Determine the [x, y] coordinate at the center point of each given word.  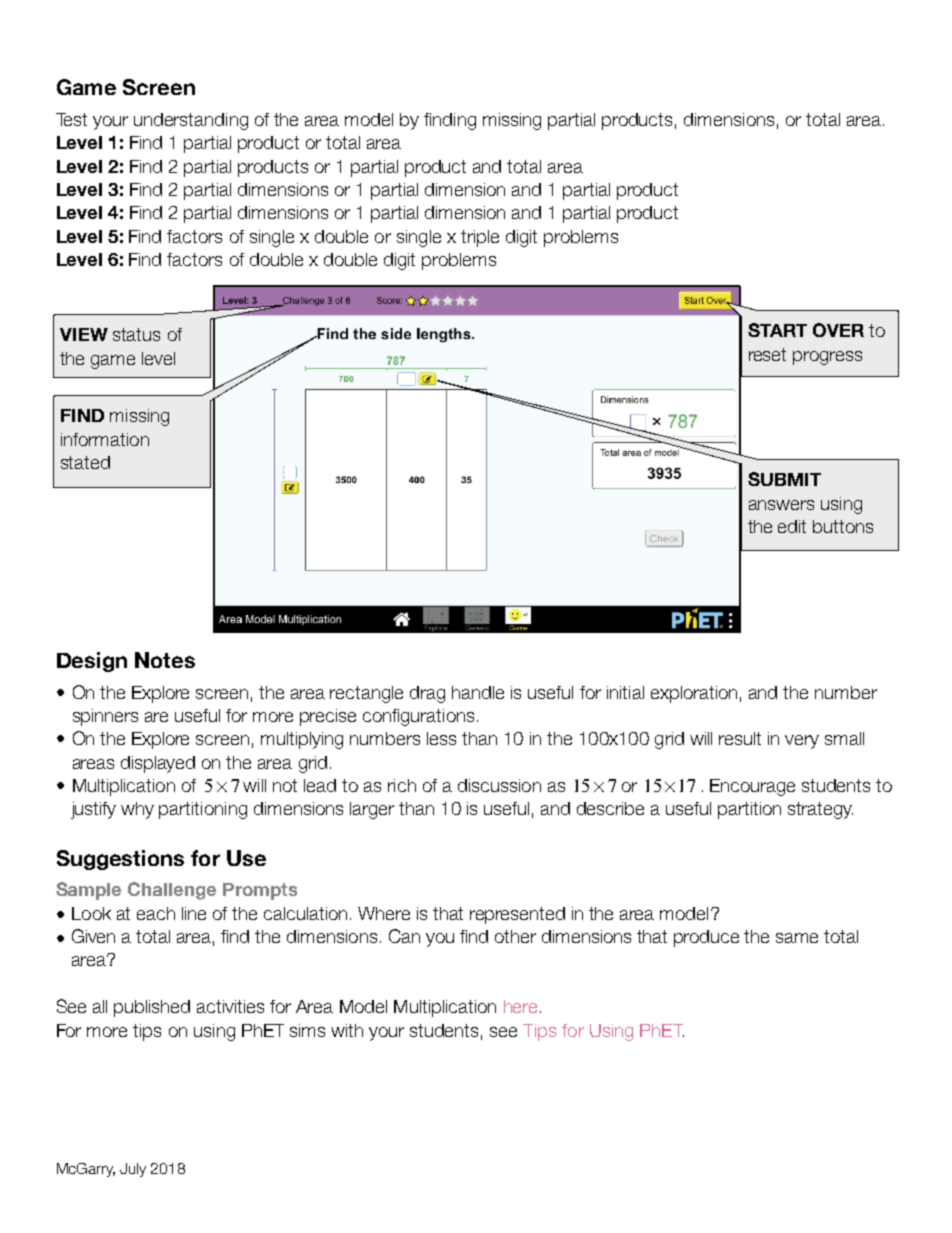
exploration [694, 694]
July [133, 1170]
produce [706, 938]
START [777, 330]
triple [480, 238]
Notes [165, 660]
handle [478, 692]
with [347, 1030]
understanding [191, 121]
